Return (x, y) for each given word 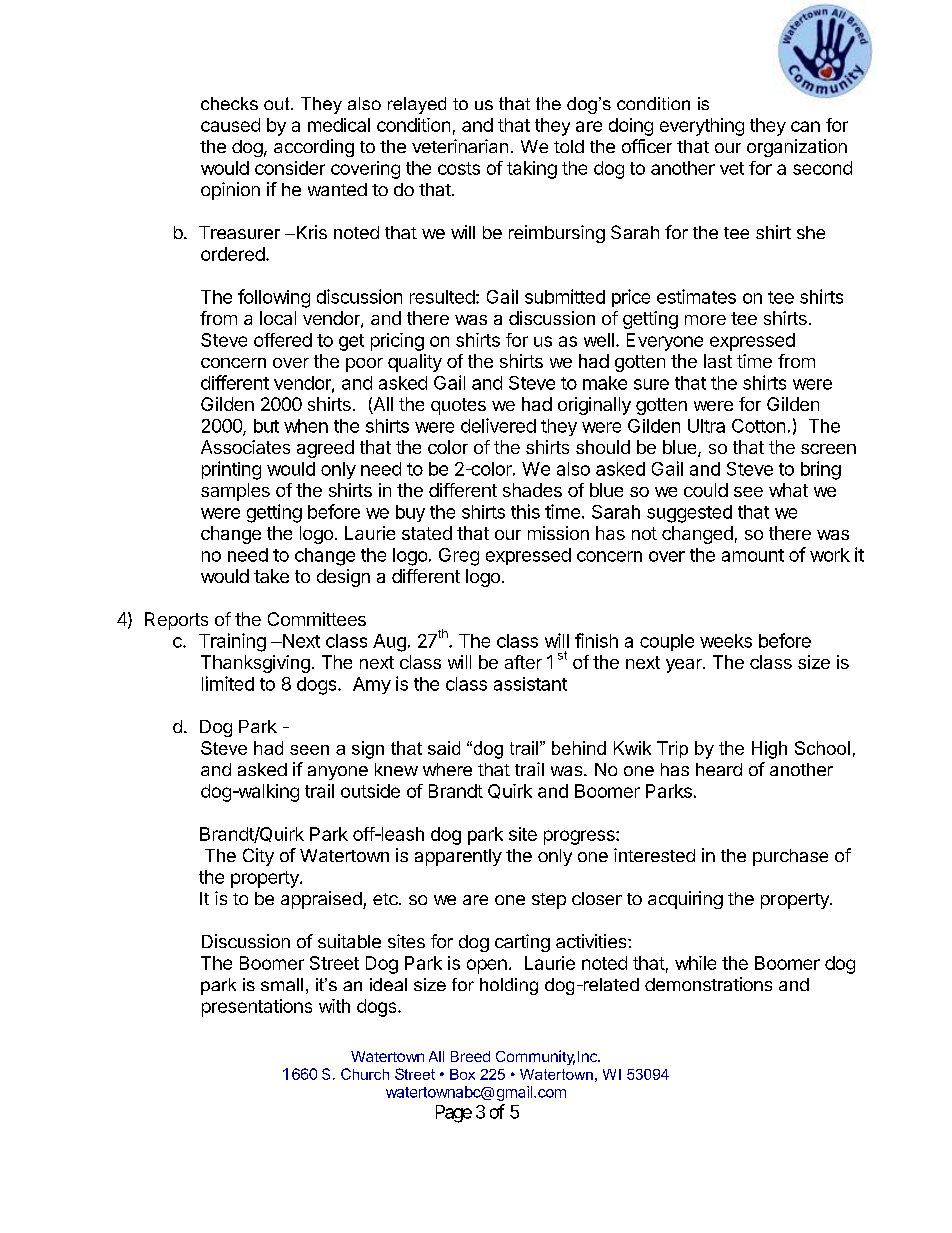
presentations (257, 1008)
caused (230, 125)
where (447, 769)
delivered (498, 425)
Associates (245, 447)
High (769, 750)
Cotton (758, 426)
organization (797, 148)
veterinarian (460, 146)
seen (309, 750)
